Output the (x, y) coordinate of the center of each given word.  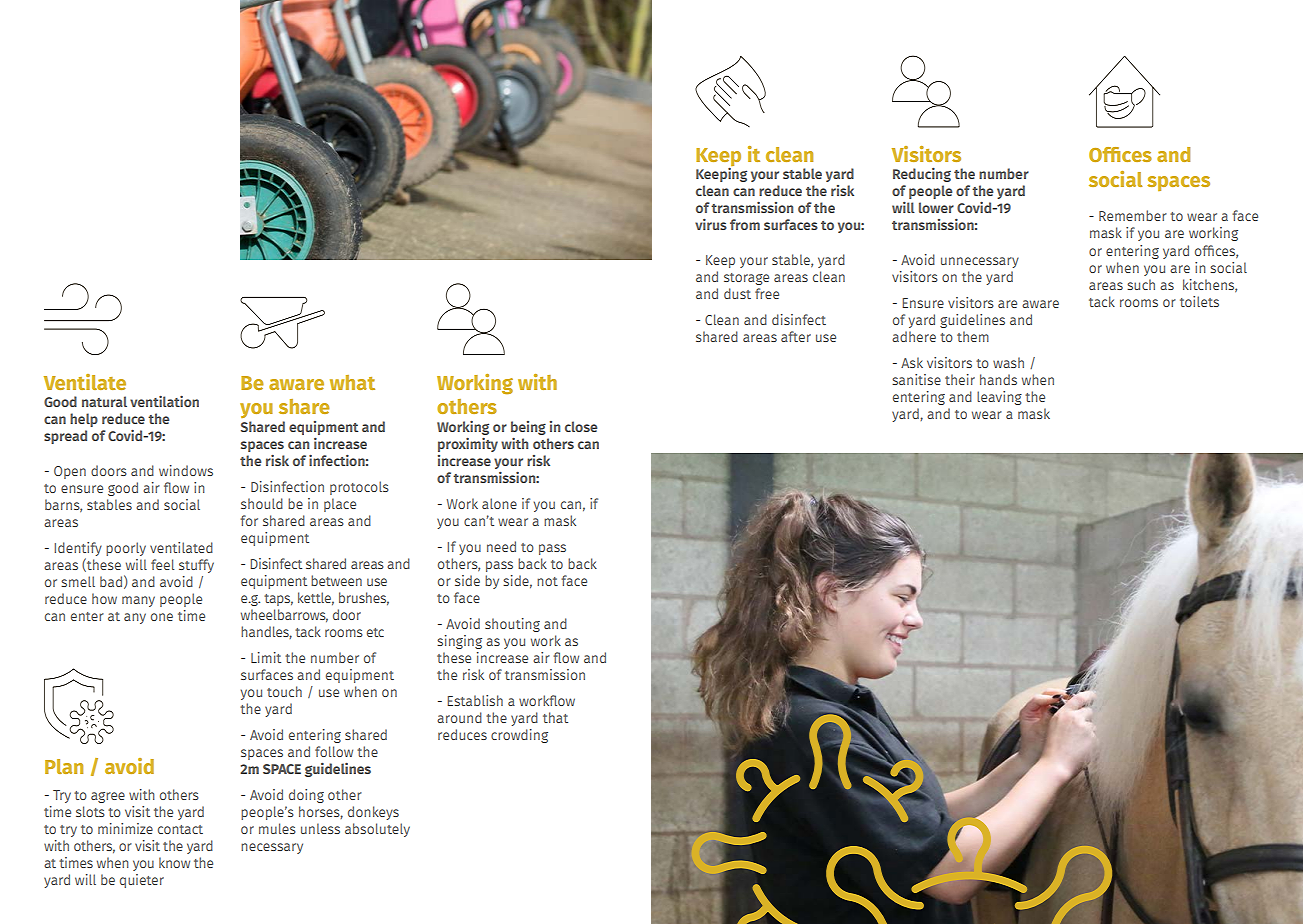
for (249, 520)
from (745, 224)
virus (711, 224)
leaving (999, 398)
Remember (1133, 215)
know (174, 862)
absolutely (377, 830)
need (501, 546)
